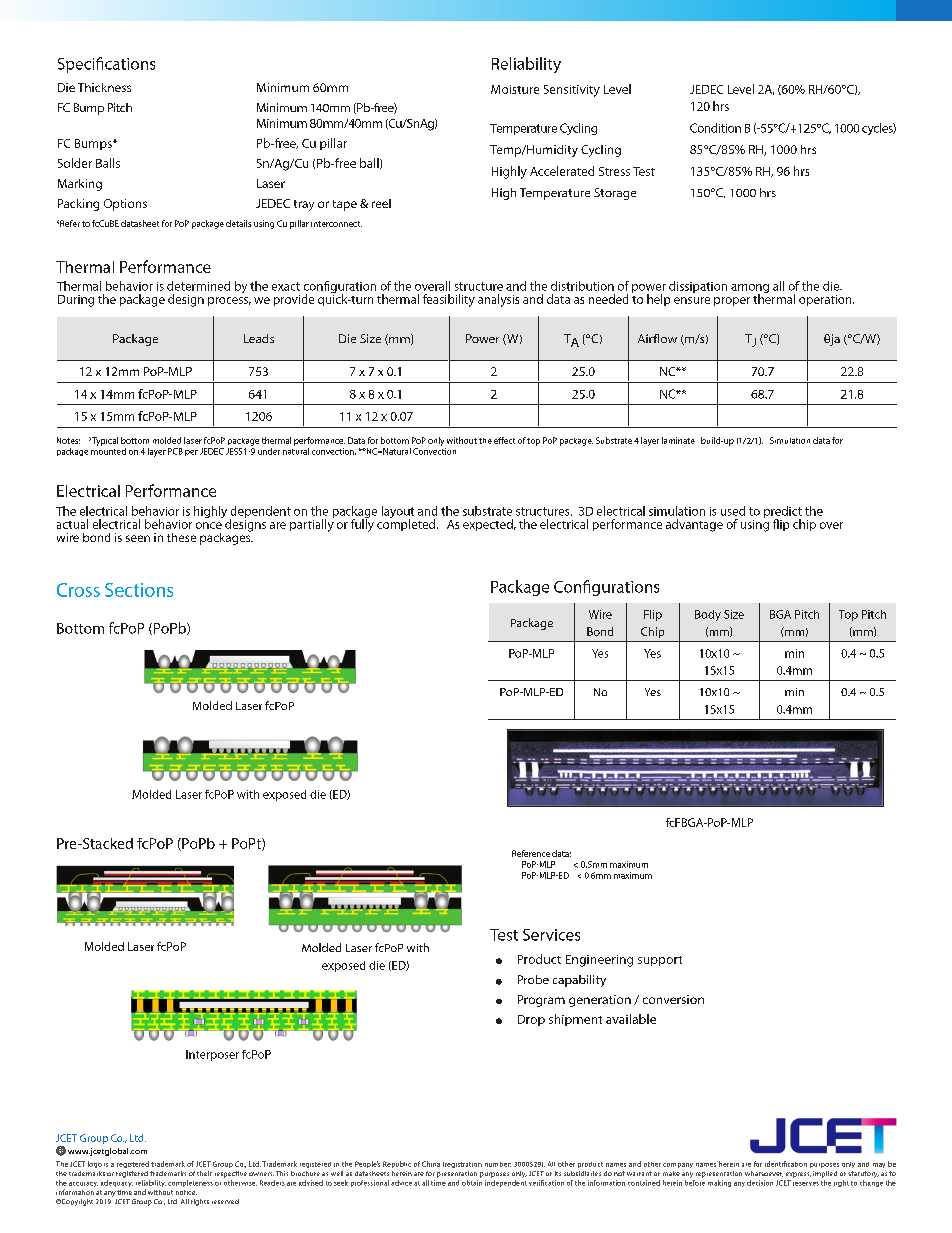 This screenshot has height=1233, width=952. What do you see at coordinates (715, 128) in the screenshot?
I see `Condition` at bounding box center [715, 128].
